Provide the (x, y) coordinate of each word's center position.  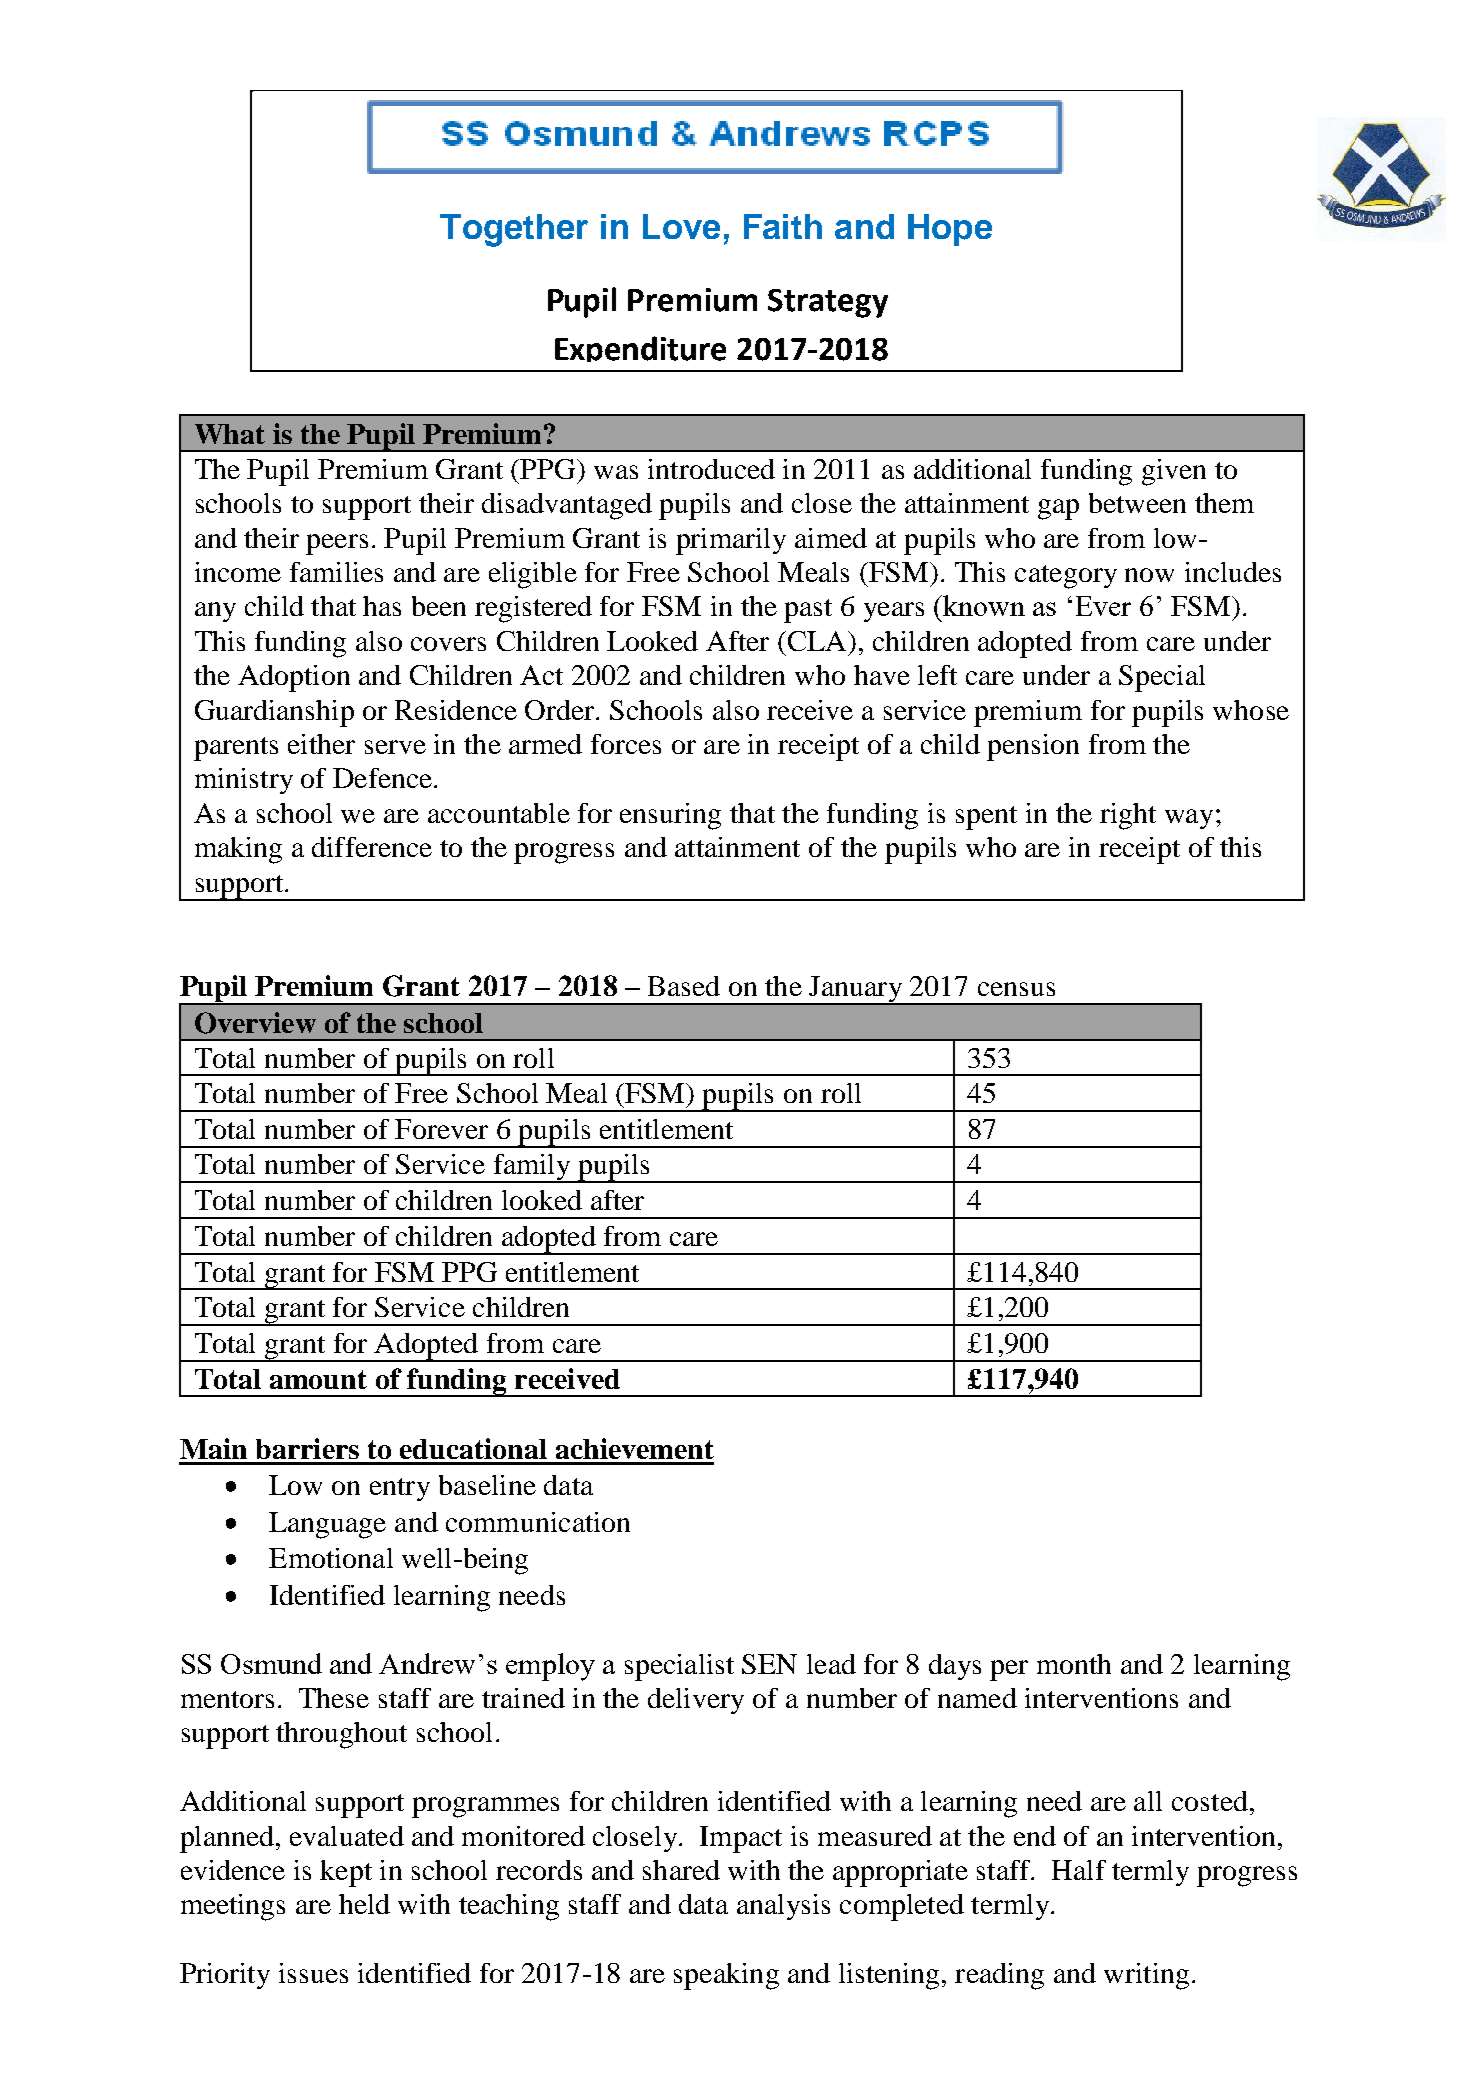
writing (1146, 1976)
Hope (950, 230)
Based (684, 986)
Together (514, 230)
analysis (783, 1907)
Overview (255, 1023)
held (364, 1904)
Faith (783, 226)
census (1016, 989)
